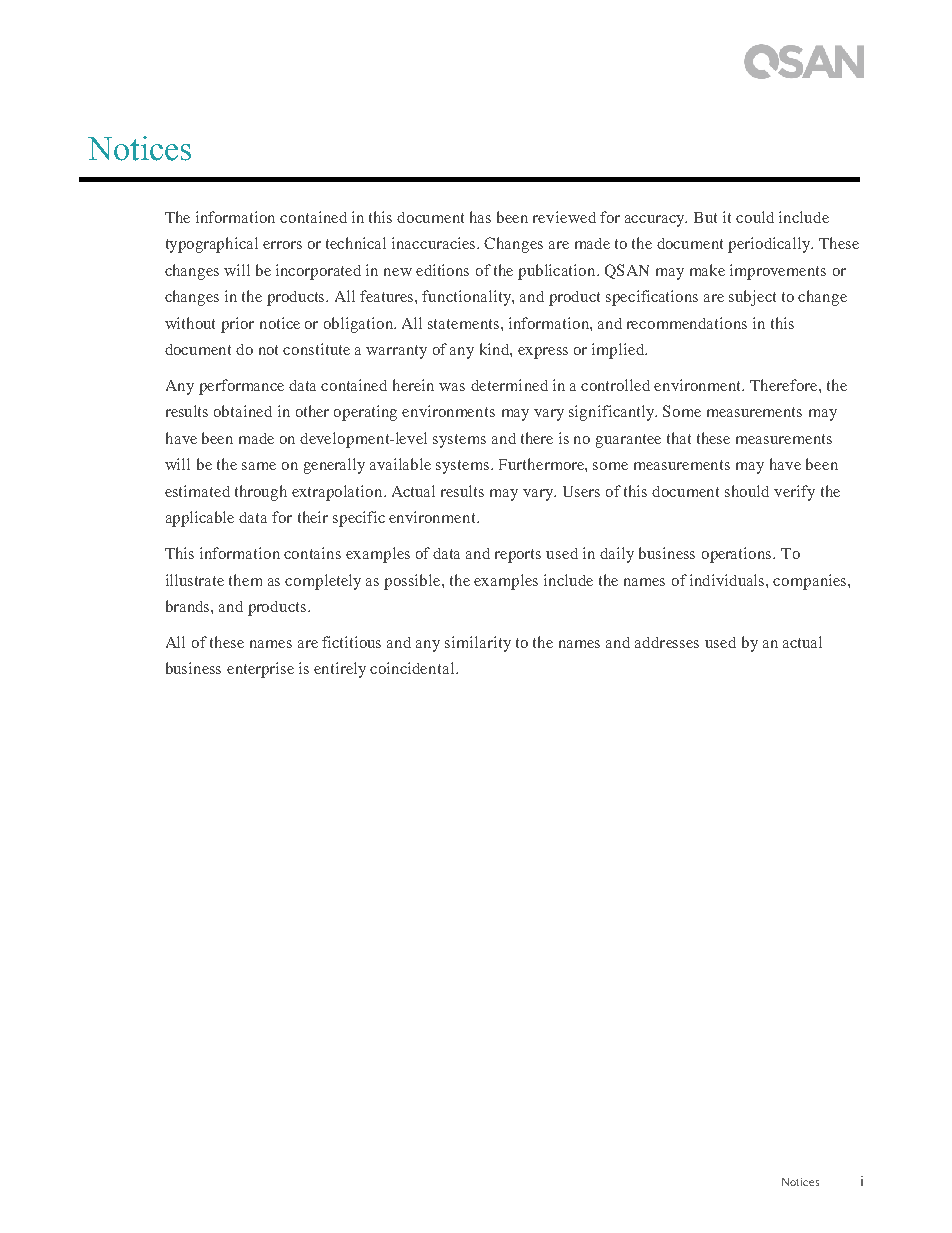  I want to click on Users, so click(581, 491).
